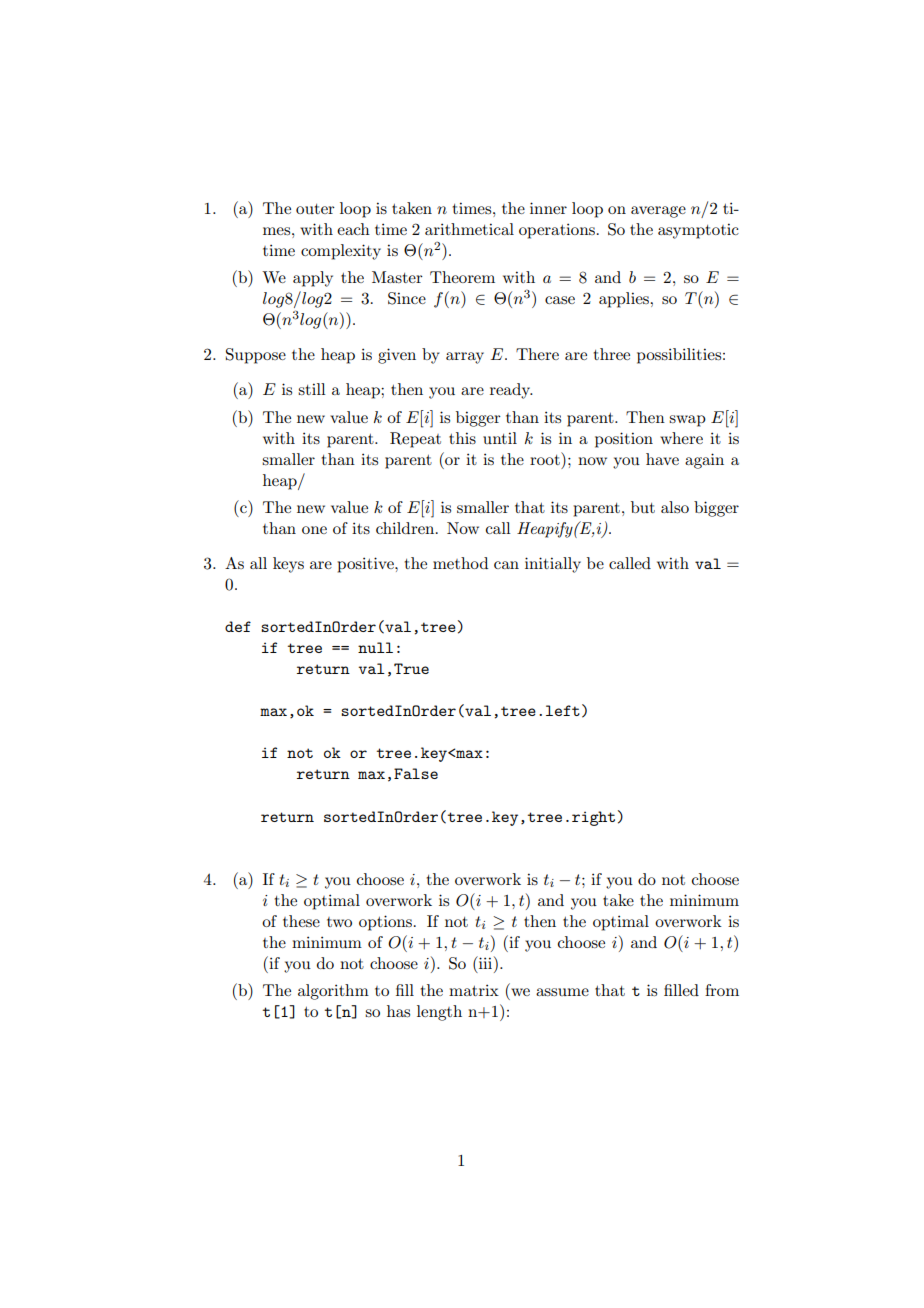 Image resolution: width=924 pixels, height=1308 pixels. I want to click on method, so click(460, 563).
